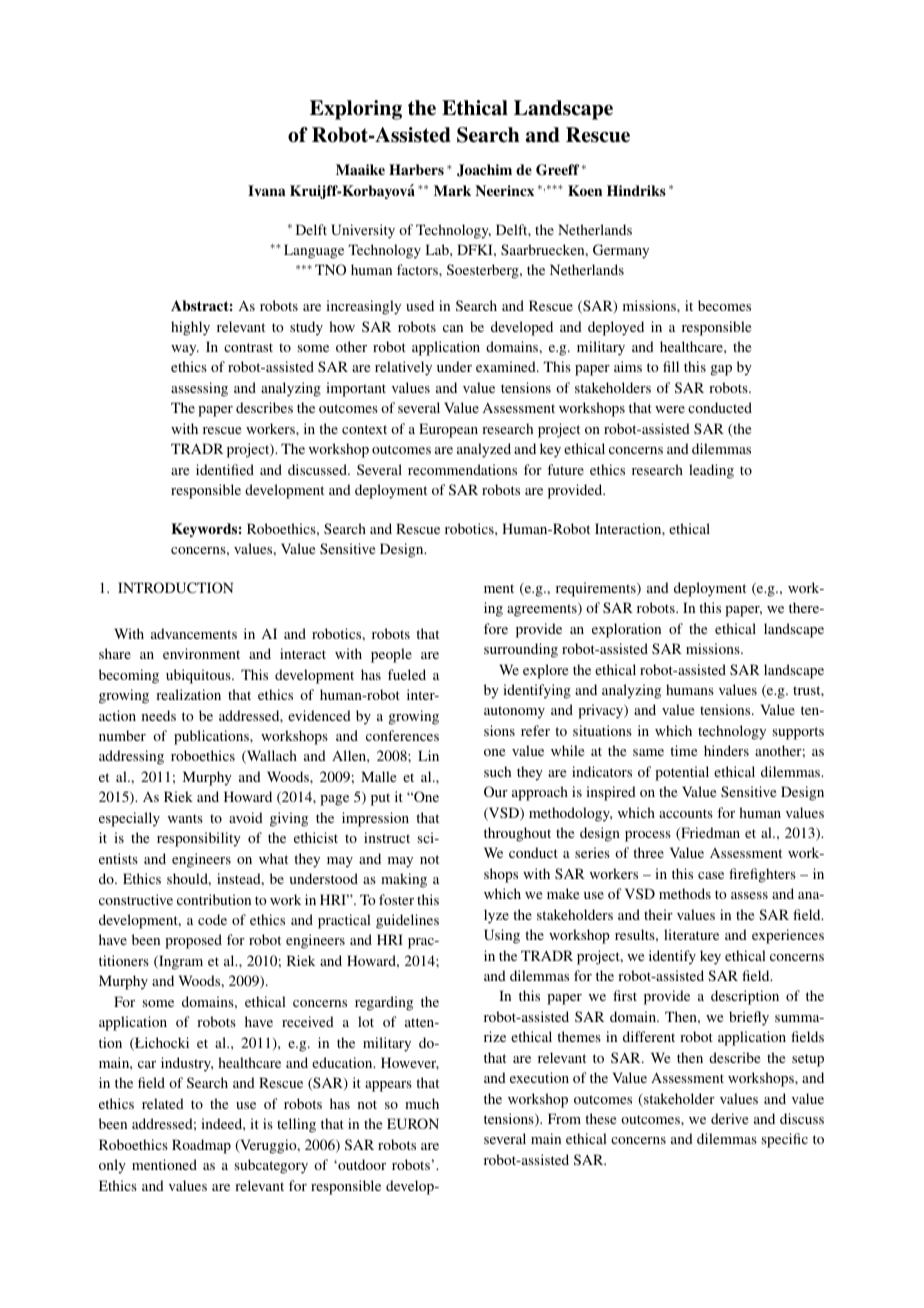  I want to click on Germany, so click(621, 251).
